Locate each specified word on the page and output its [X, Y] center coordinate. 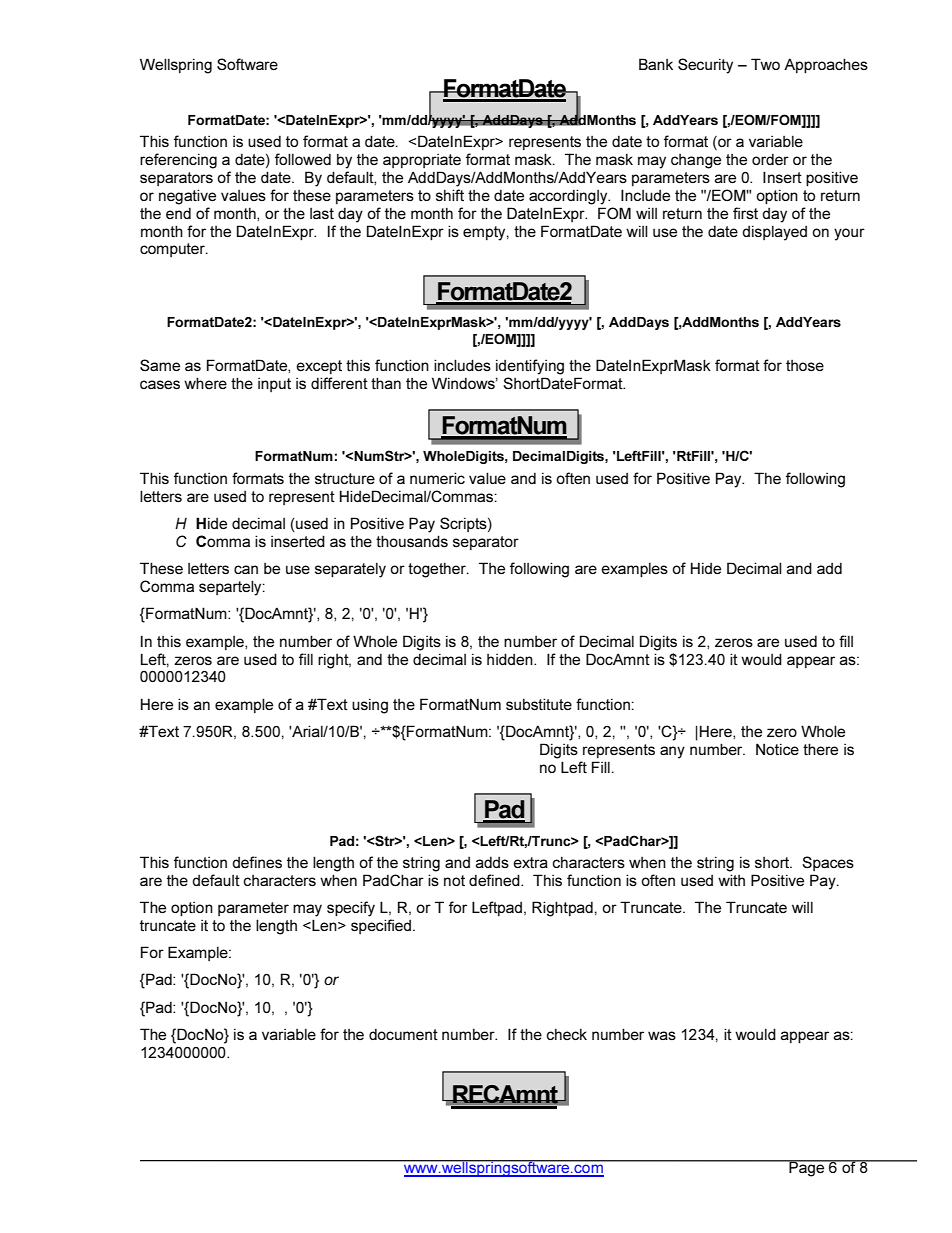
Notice [777, 749]
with [731, 880]
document [403, 1034]
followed [303, 159]
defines [257, 862]
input [274, 385]
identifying [530, 367]
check [566, 1034]
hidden [511, 659]
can [246, 569]
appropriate [422, 161]
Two [765, 64]
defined [495, 880]
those [805, 365]
